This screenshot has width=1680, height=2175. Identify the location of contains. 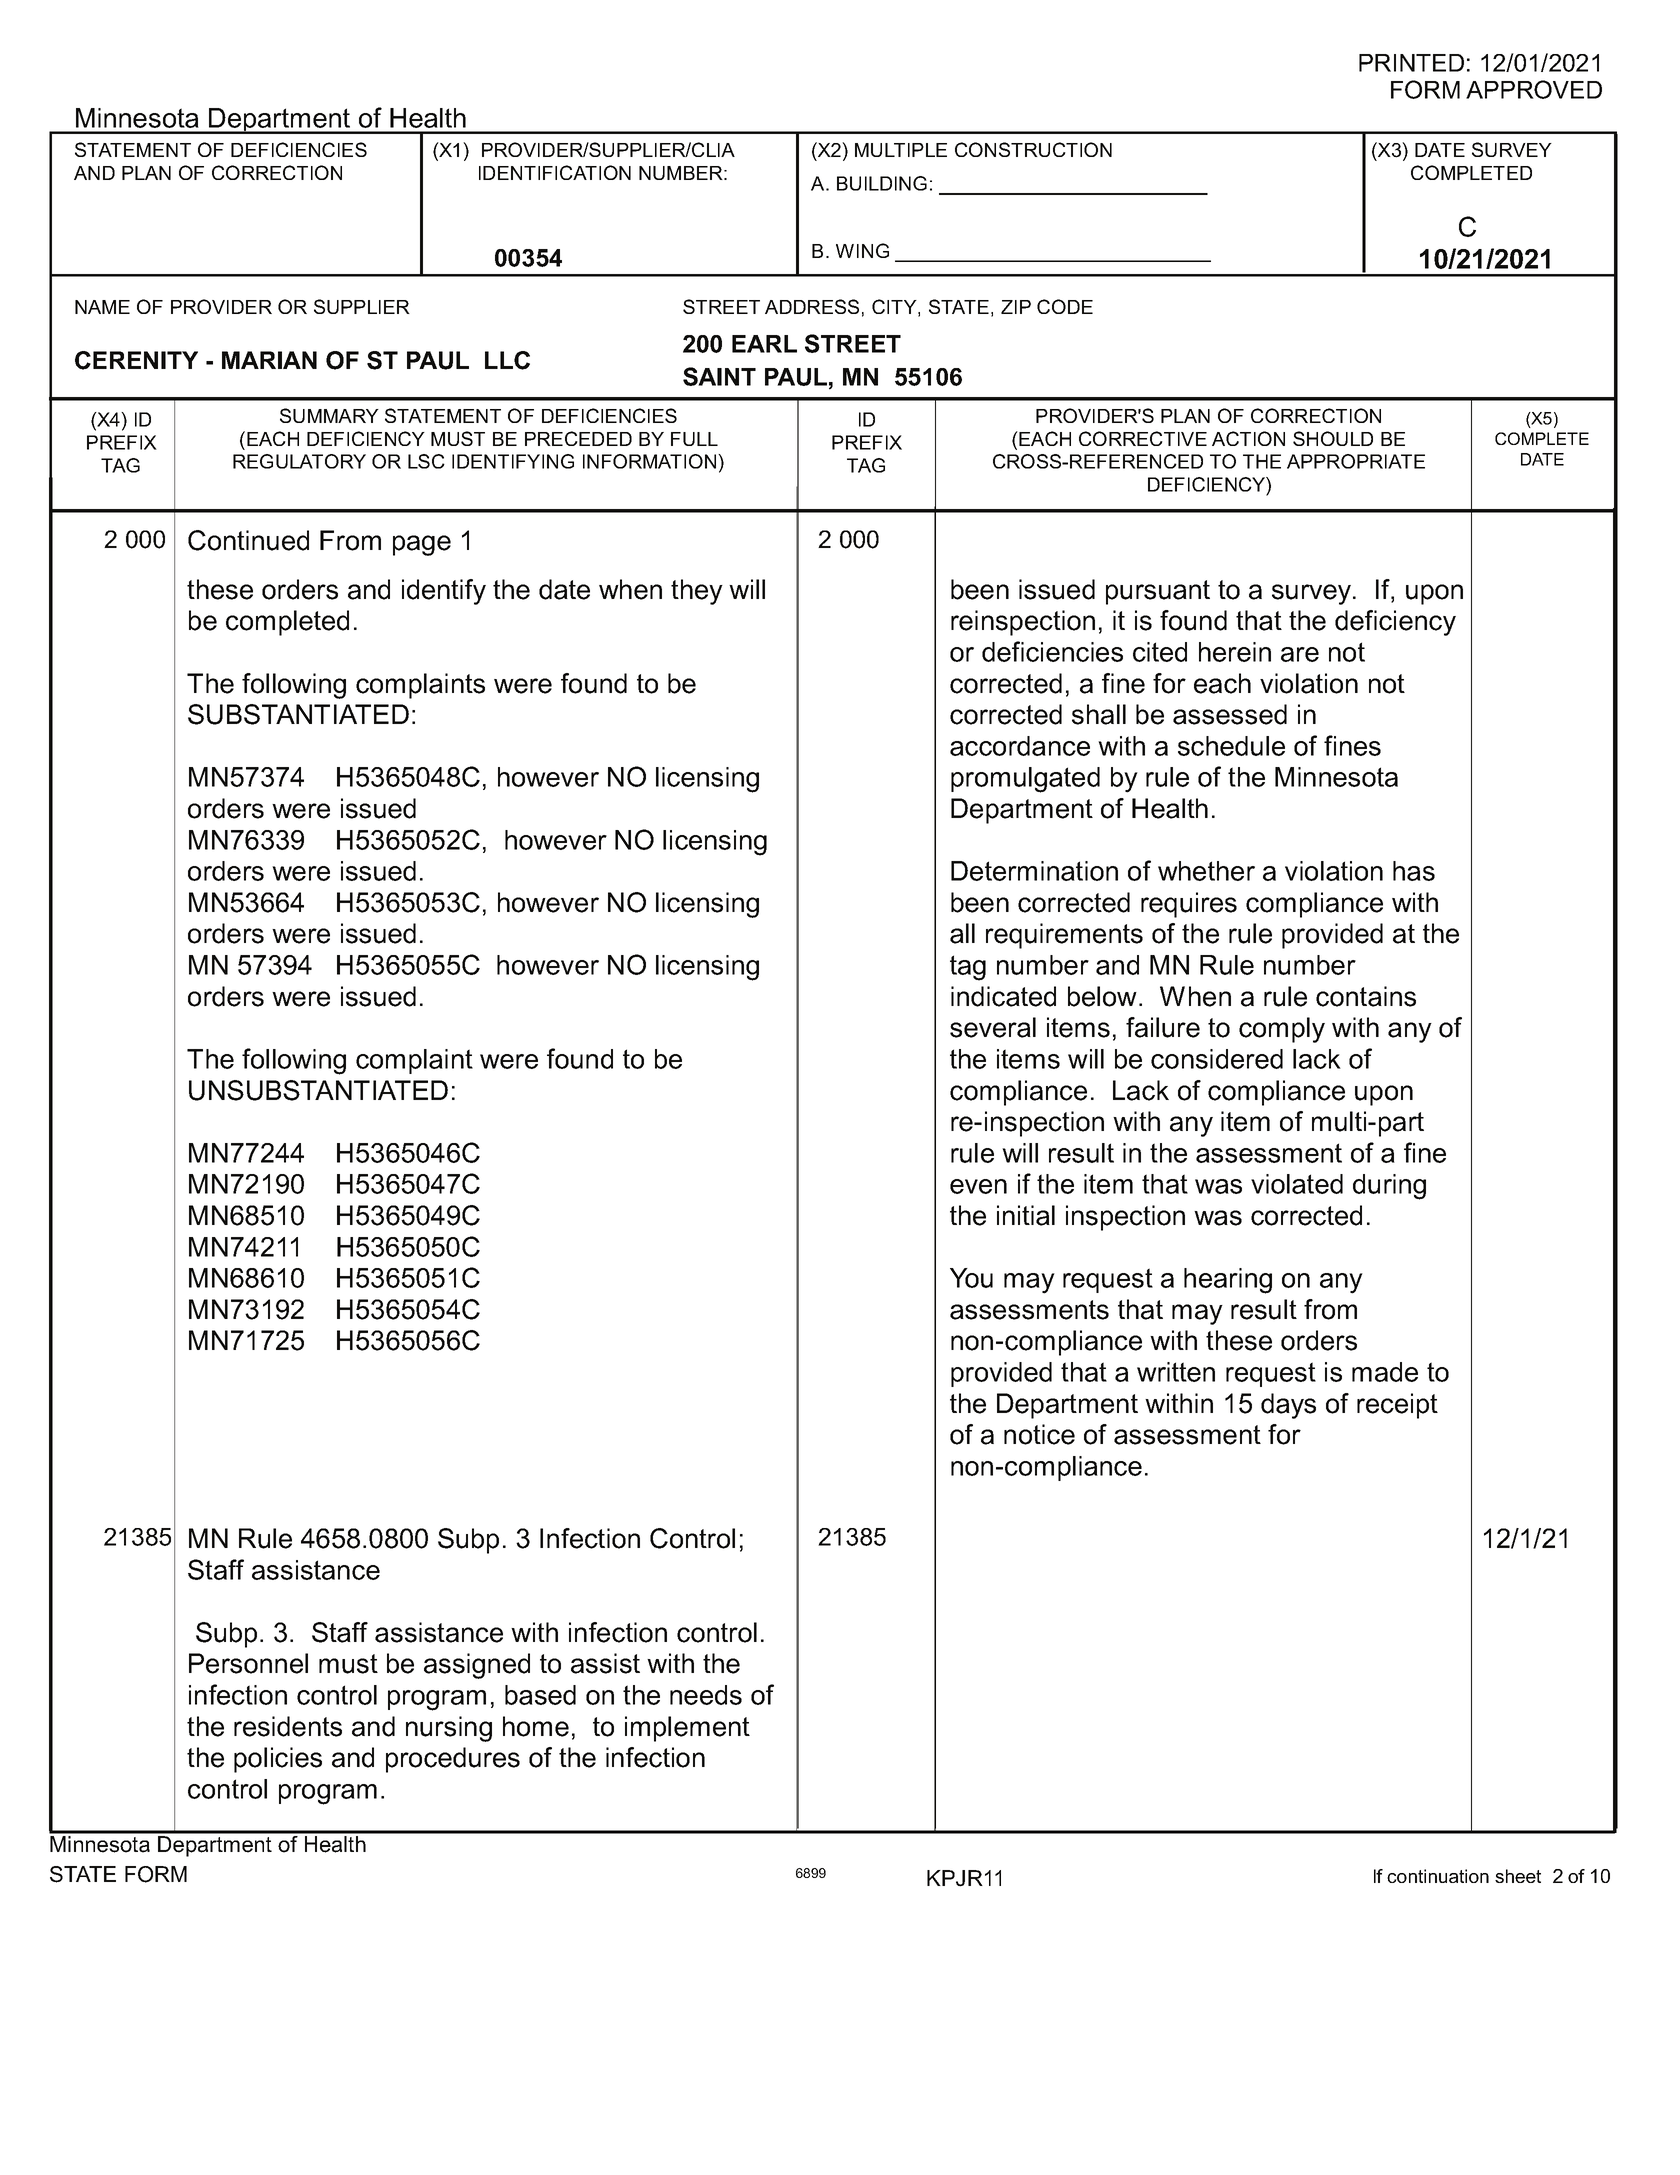
(1366, 996).
